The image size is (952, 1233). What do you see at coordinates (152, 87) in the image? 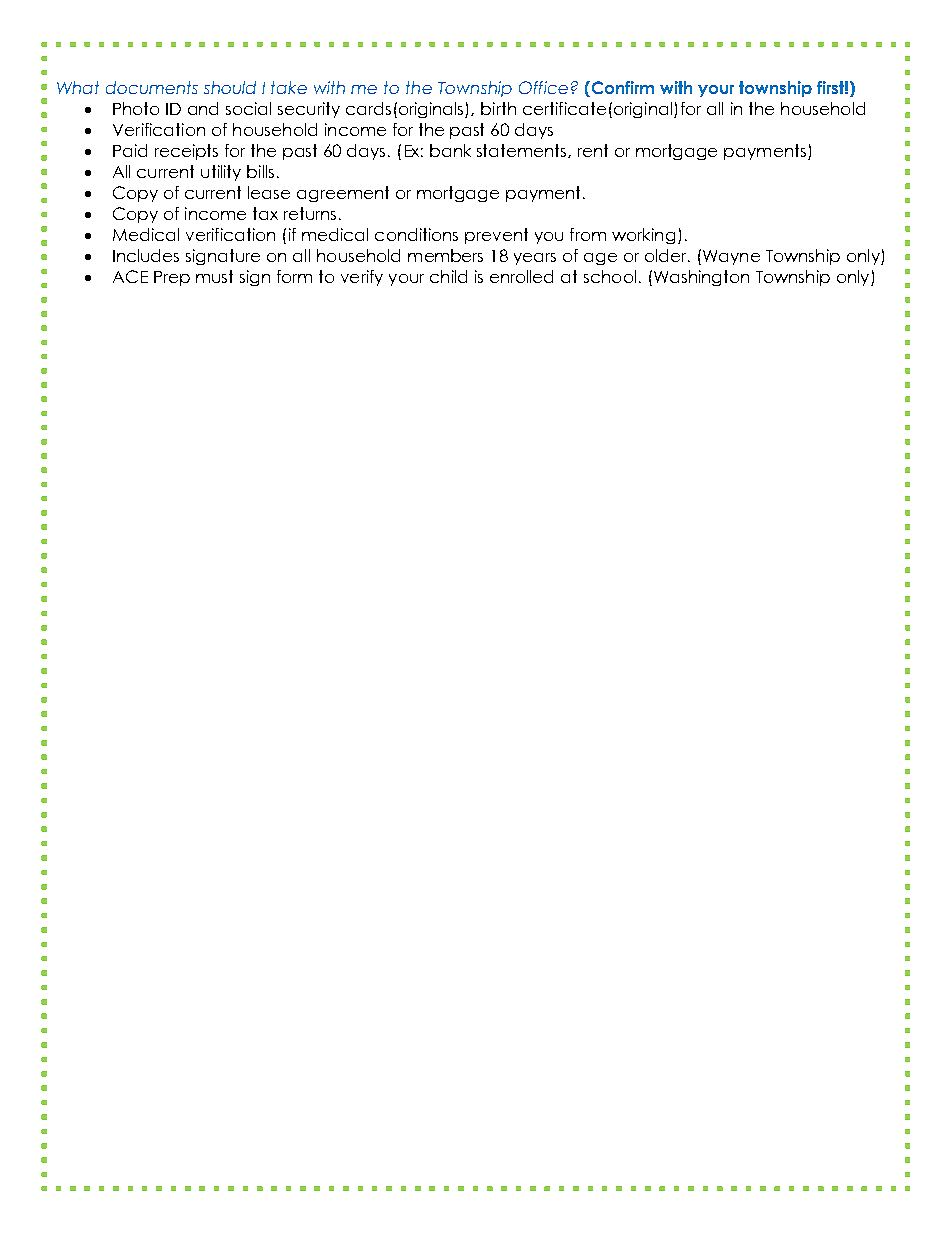
I see `documents` at bounding box center [152, 87].
